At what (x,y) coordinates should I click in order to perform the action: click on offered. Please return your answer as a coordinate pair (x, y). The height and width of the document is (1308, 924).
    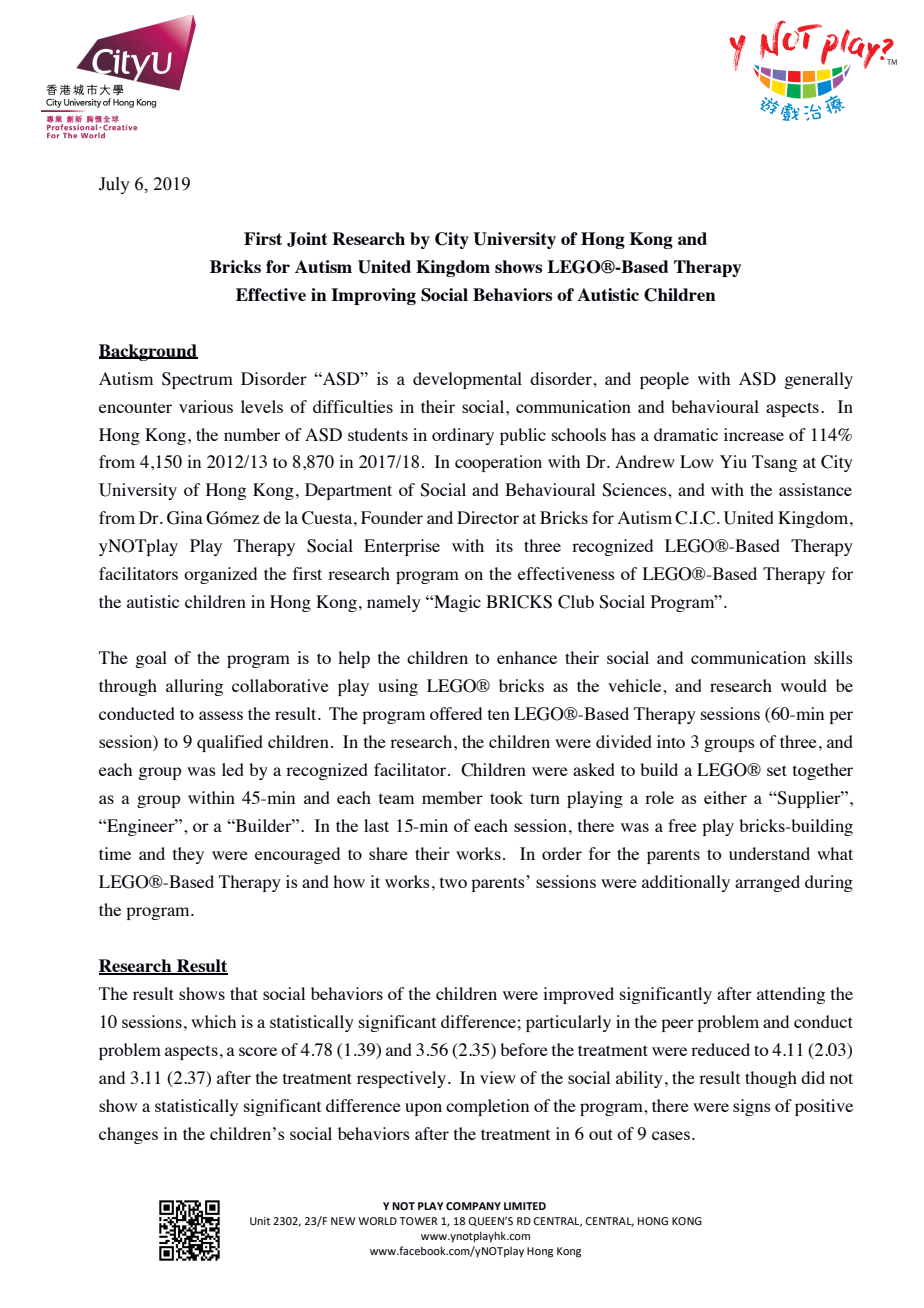
    Looking at the image, I should click on (456, 713).
